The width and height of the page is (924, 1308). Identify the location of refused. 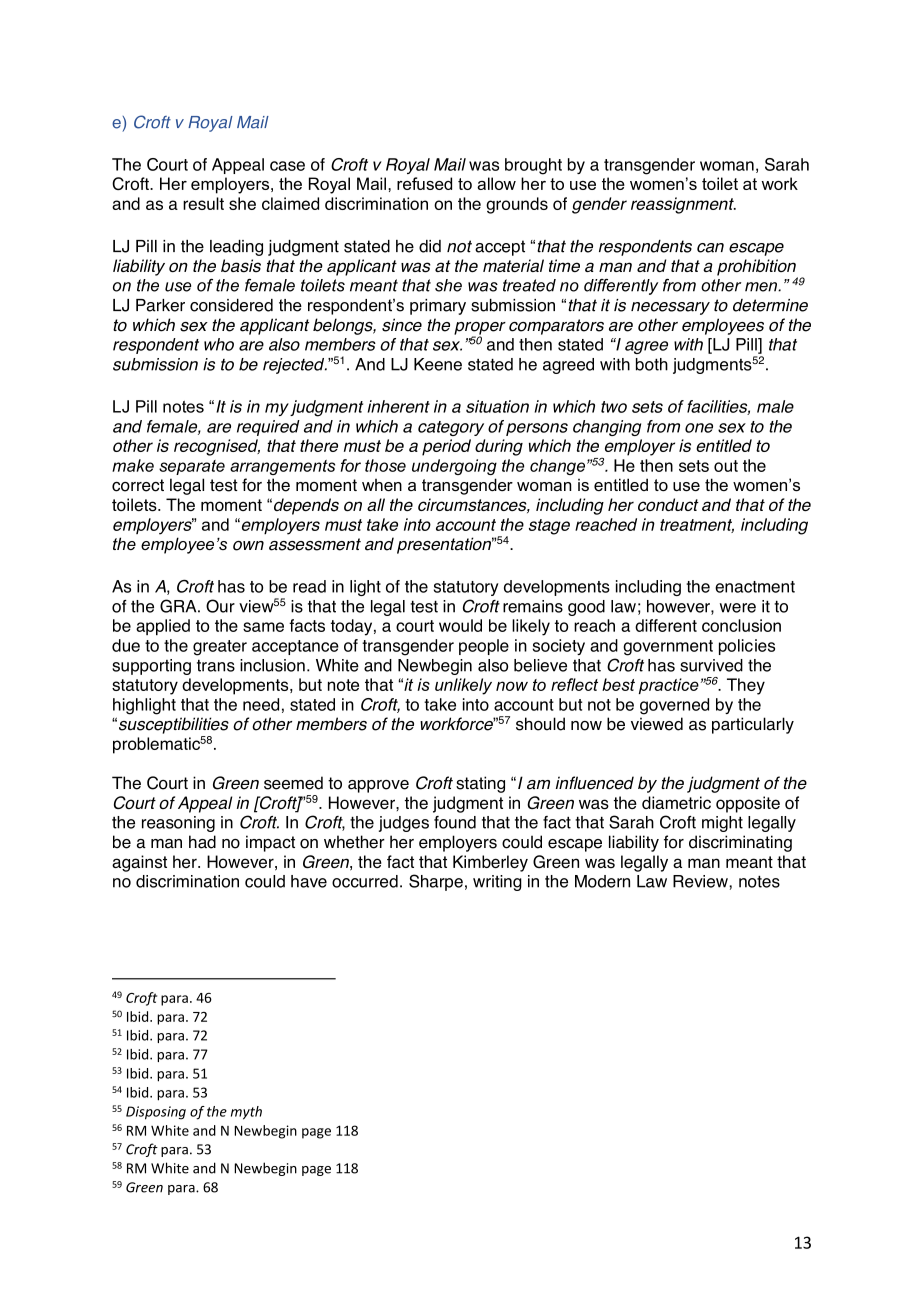
(424, 183).
